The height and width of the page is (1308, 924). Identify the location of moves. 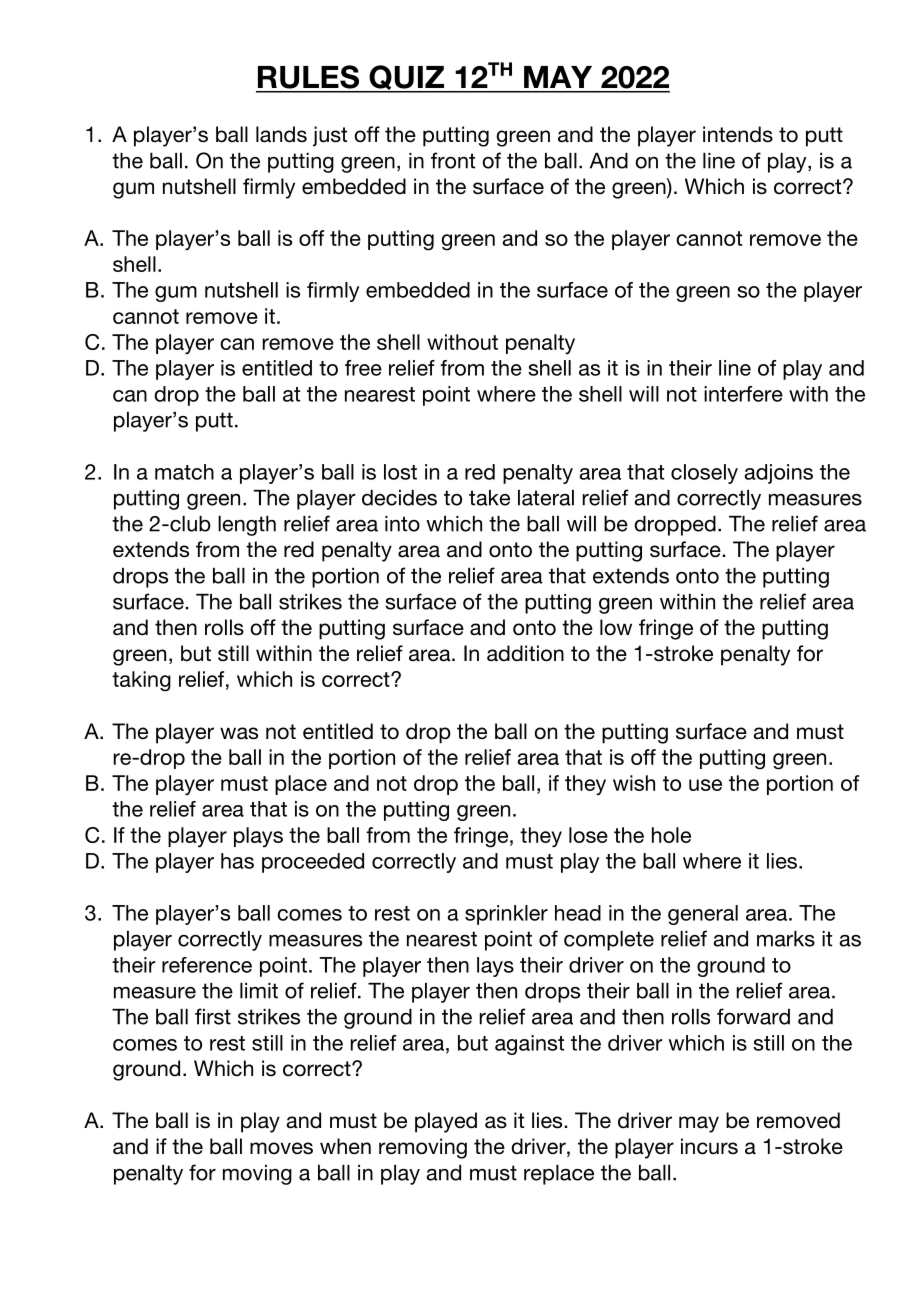
(281, 1148).
